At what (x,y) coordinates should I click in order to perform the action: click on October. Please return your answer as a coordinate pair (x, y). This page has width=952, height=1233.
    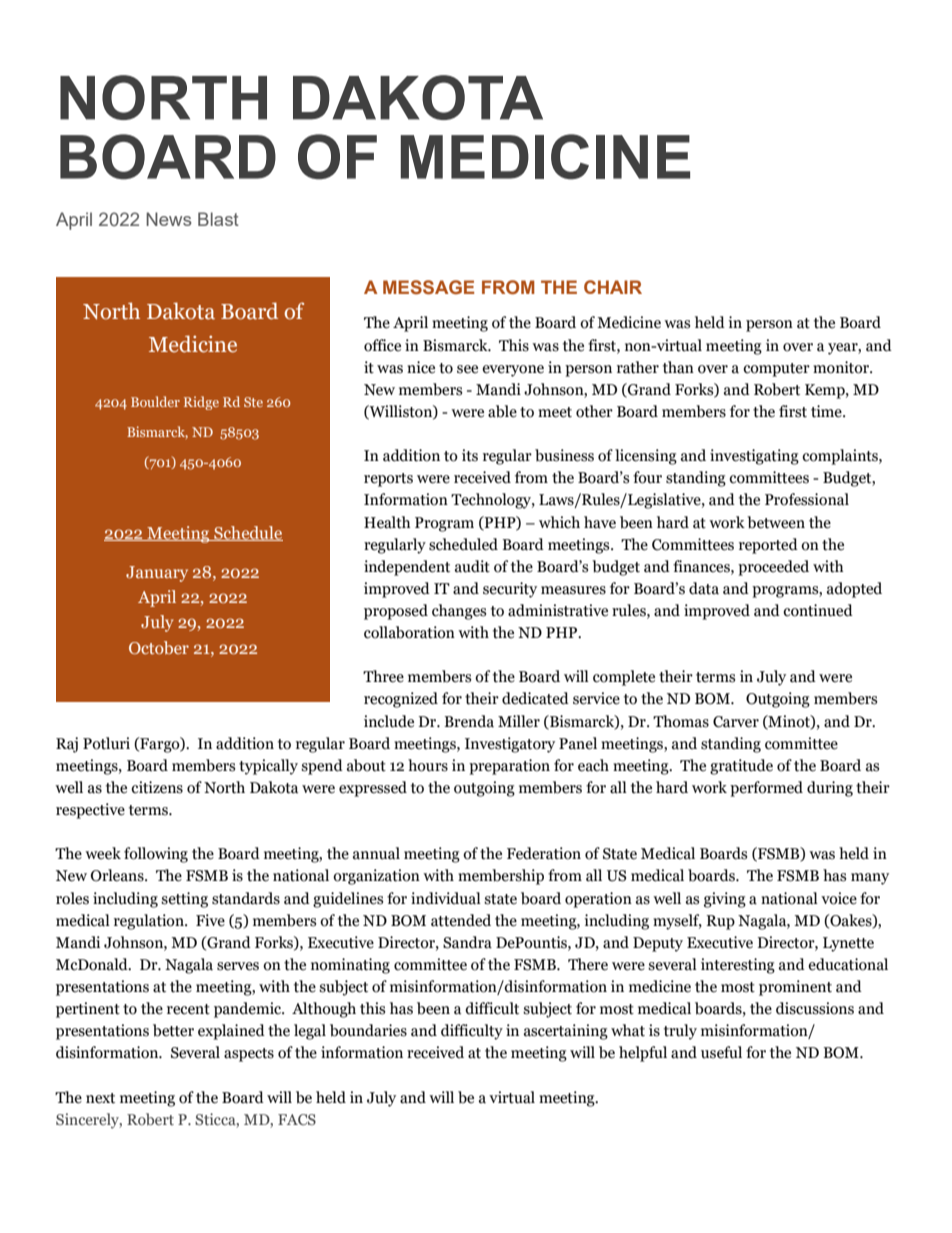
    Looking at the image, I should click on (159, 647).
